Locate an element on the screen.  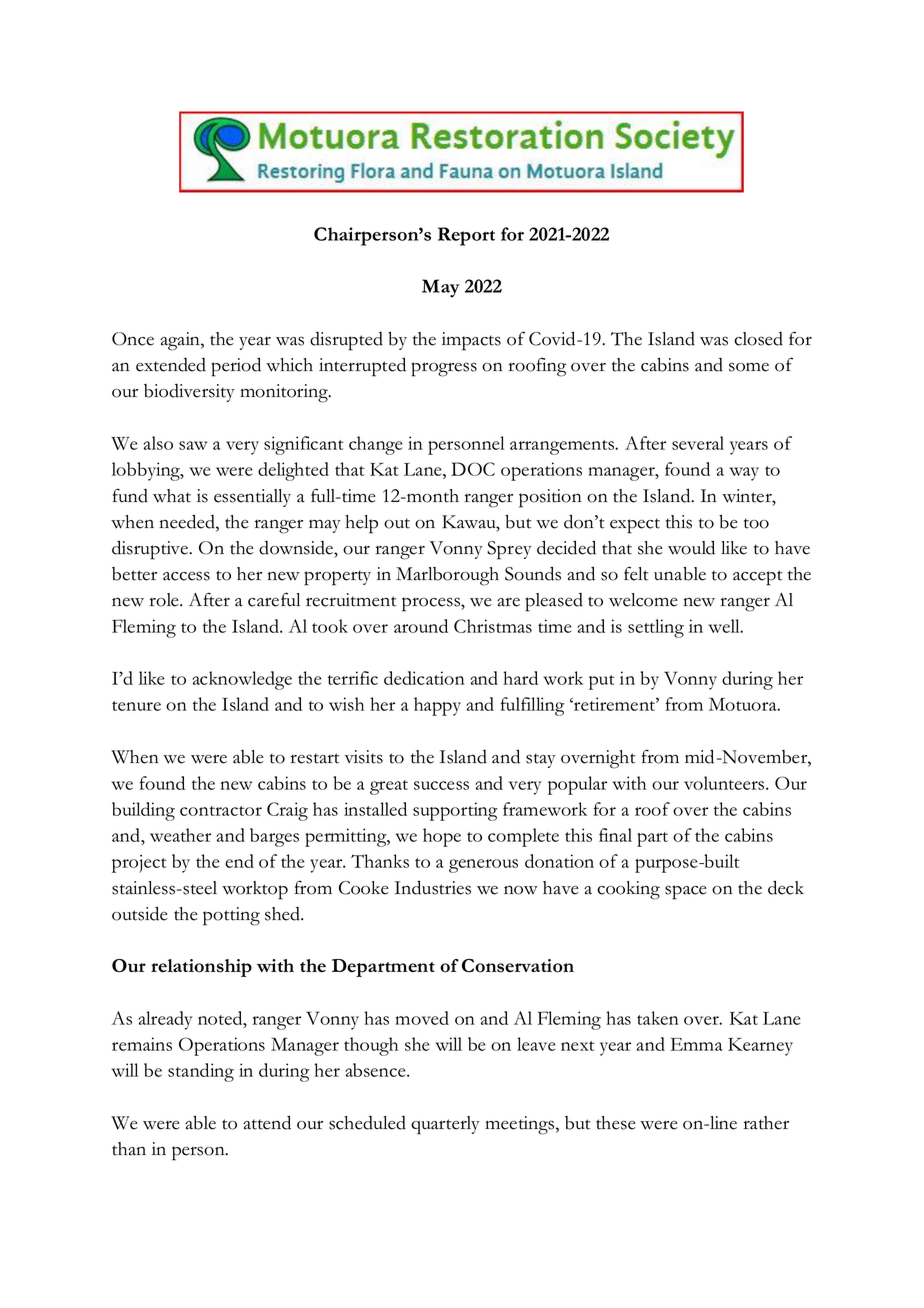
space is located at coordinates (686, 892).
